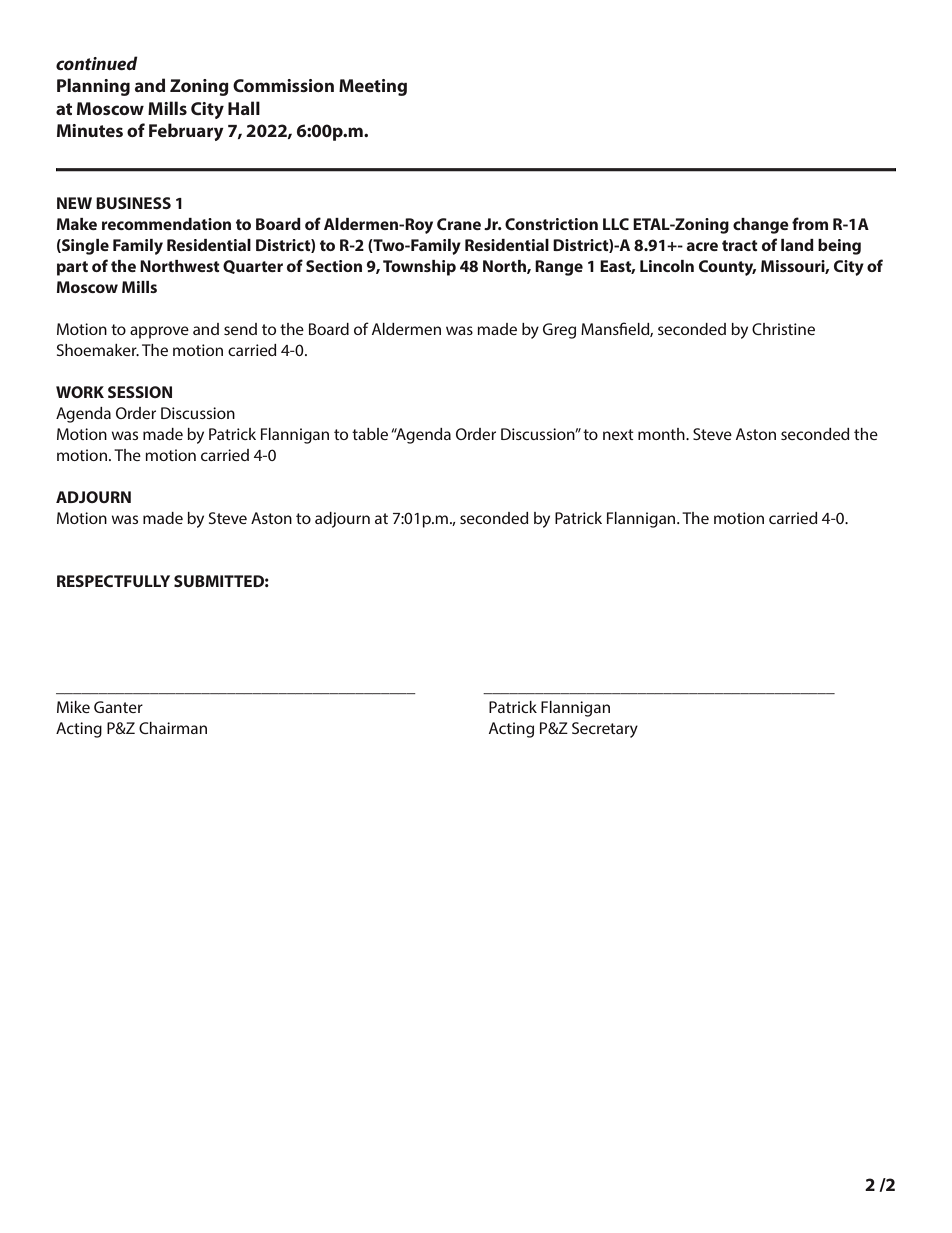 The height and width of the document is (1233, 952). What do you see at coordinates (370, 434) in the document?
I see `table` at bounding box center [370, 434].
